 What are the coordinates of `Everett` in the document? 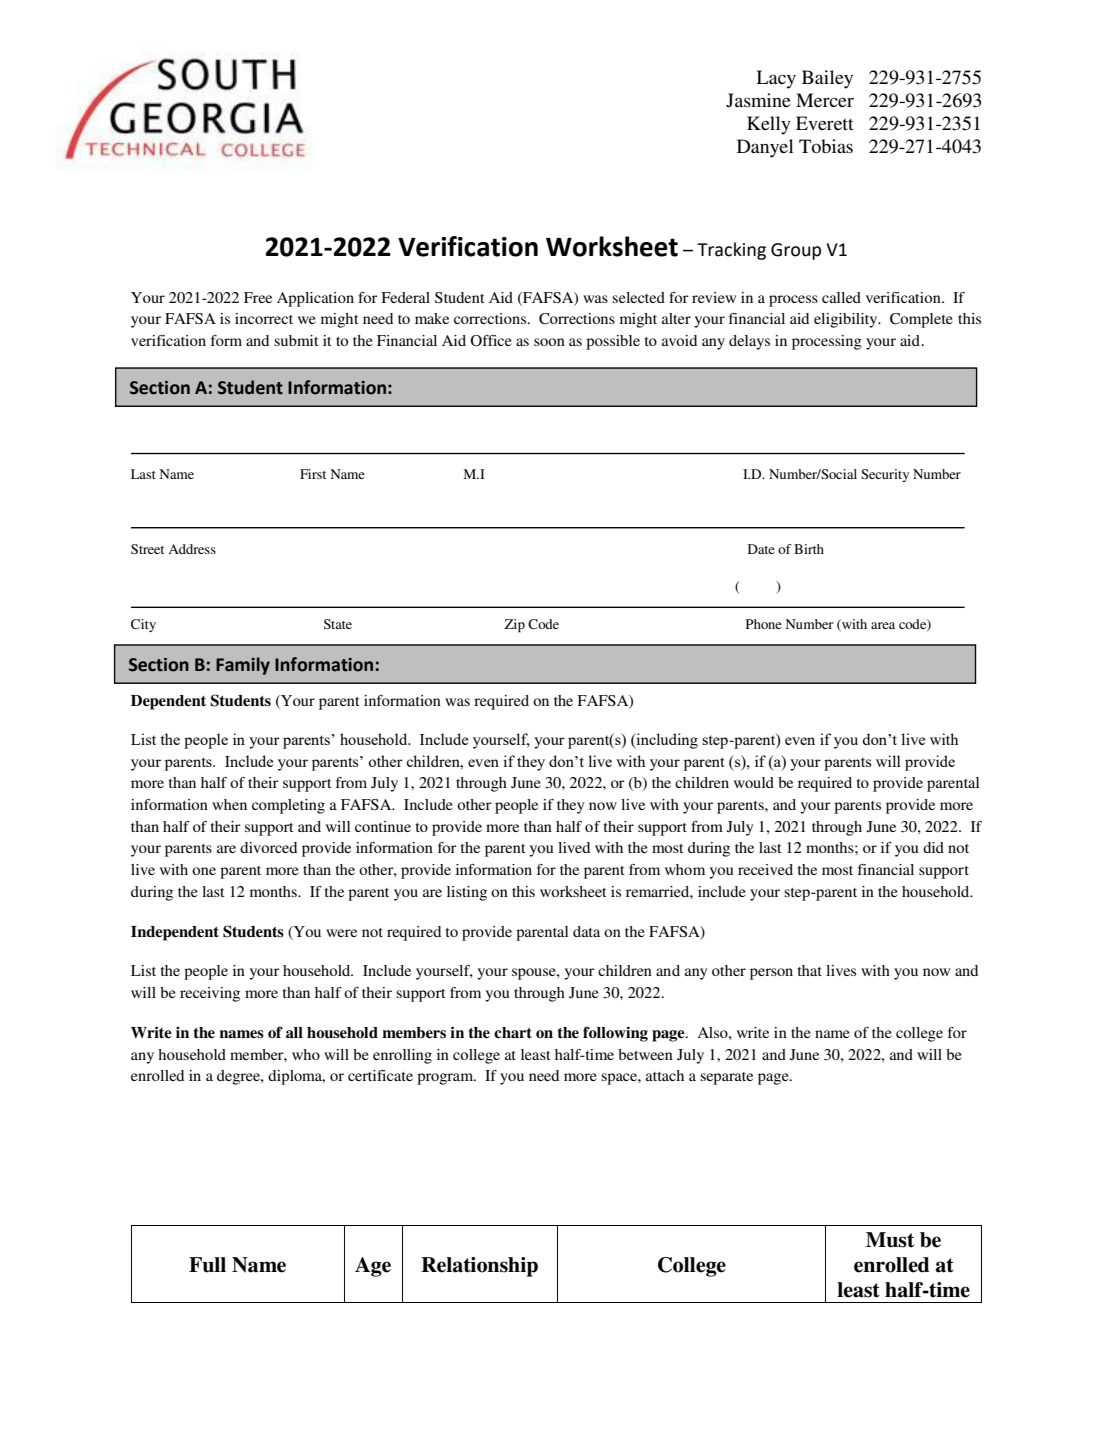 It's located at (824, 123).
